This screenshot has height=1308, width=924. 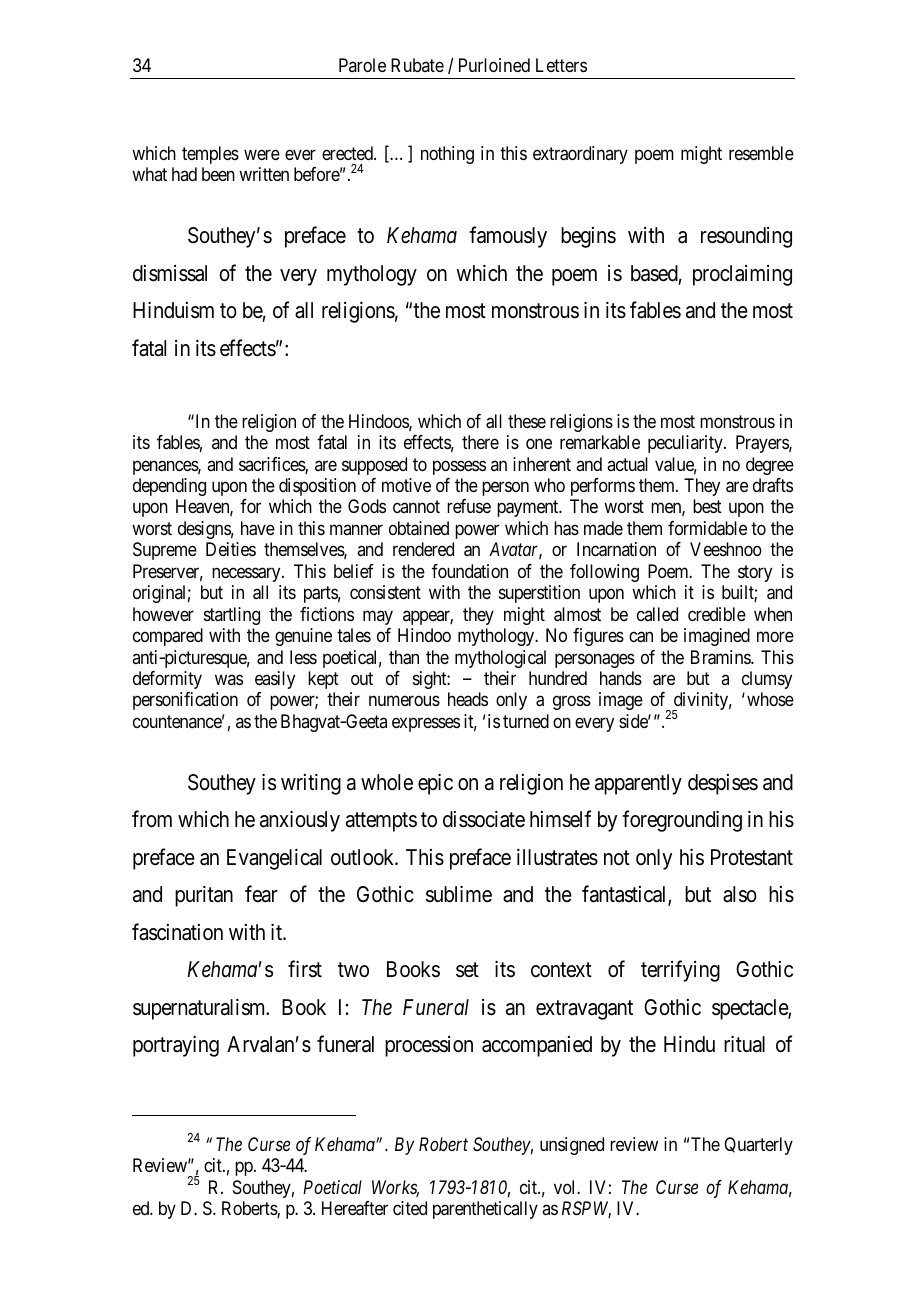 I want to click on mythological, so click(x=500, y=659).
